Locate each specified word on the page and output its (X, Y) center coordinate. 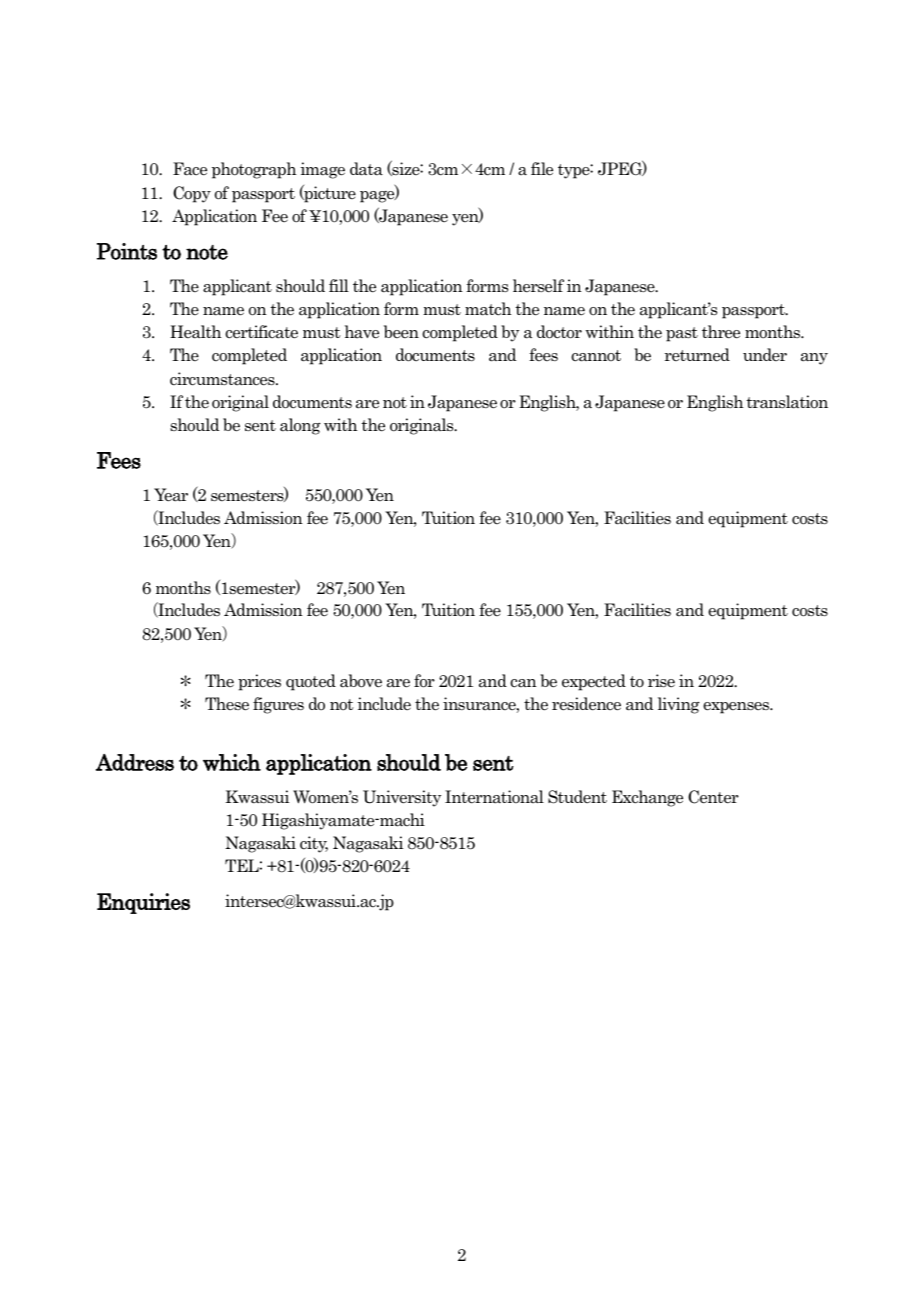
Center (713, 797)
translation (787, 402)
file (542, 169)
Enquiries (143, 903)
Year (171, 495)
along (300, 426)
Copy (192, 194)
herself (538, 286)
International (494, 797)
